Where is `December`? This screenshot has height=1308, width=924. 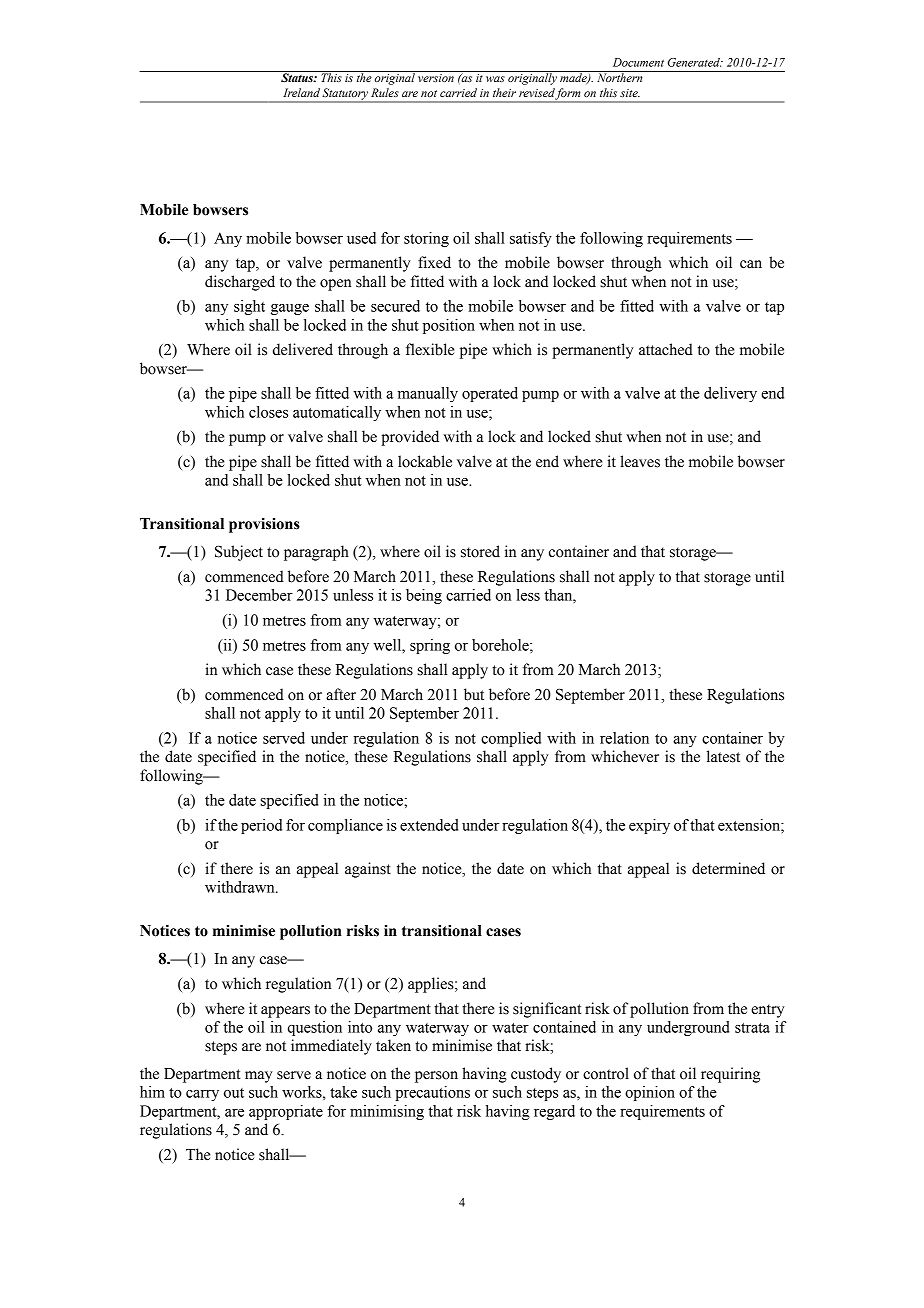
December is located at coordinates (259, 595).
